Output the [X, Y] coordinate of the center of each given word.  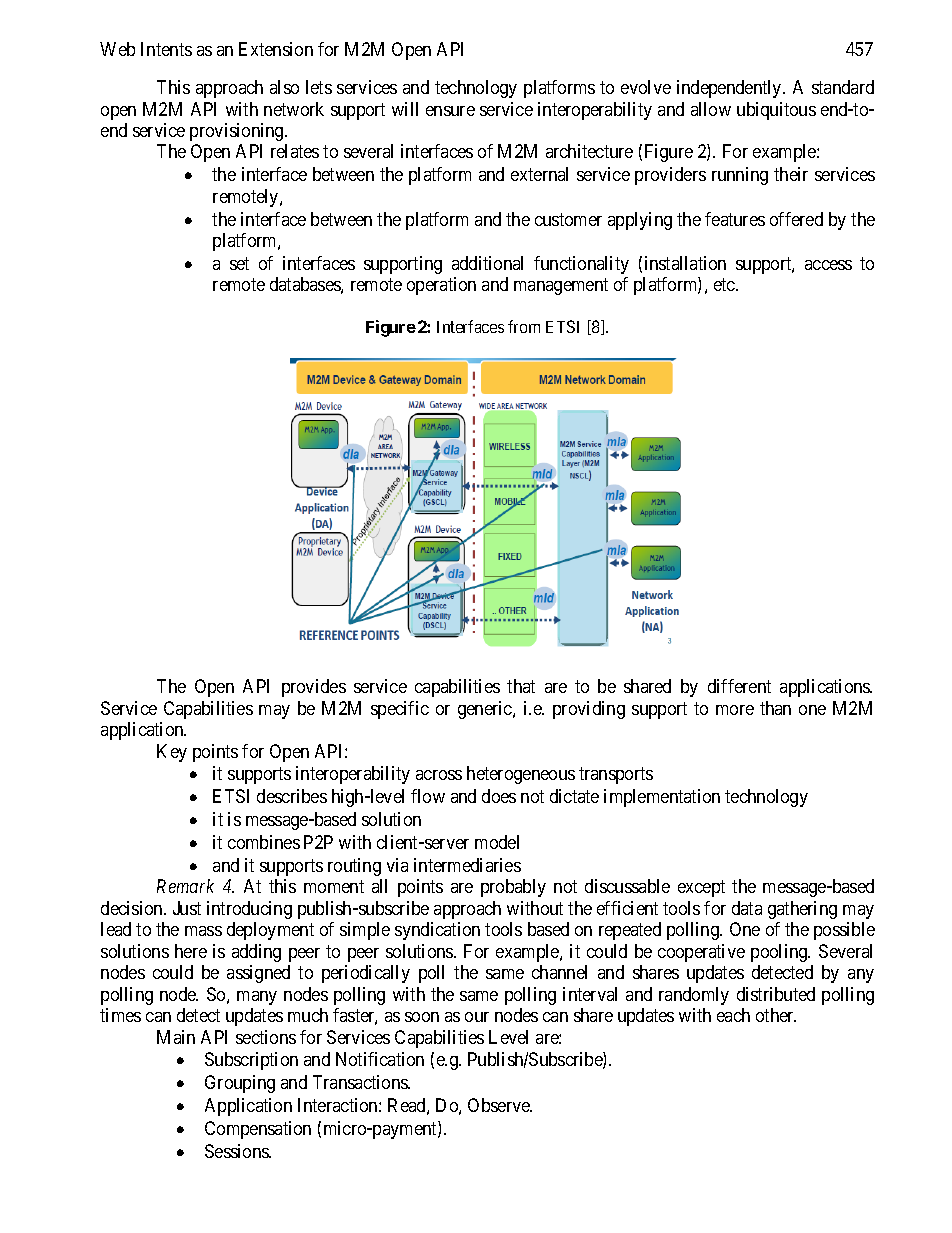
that [521, 686]
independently [730, 89]
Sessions [237, 1151]
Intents [166, 49]
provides [314, 688]
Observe [500, 1105]
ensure [450, 111]
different [739, 686]
